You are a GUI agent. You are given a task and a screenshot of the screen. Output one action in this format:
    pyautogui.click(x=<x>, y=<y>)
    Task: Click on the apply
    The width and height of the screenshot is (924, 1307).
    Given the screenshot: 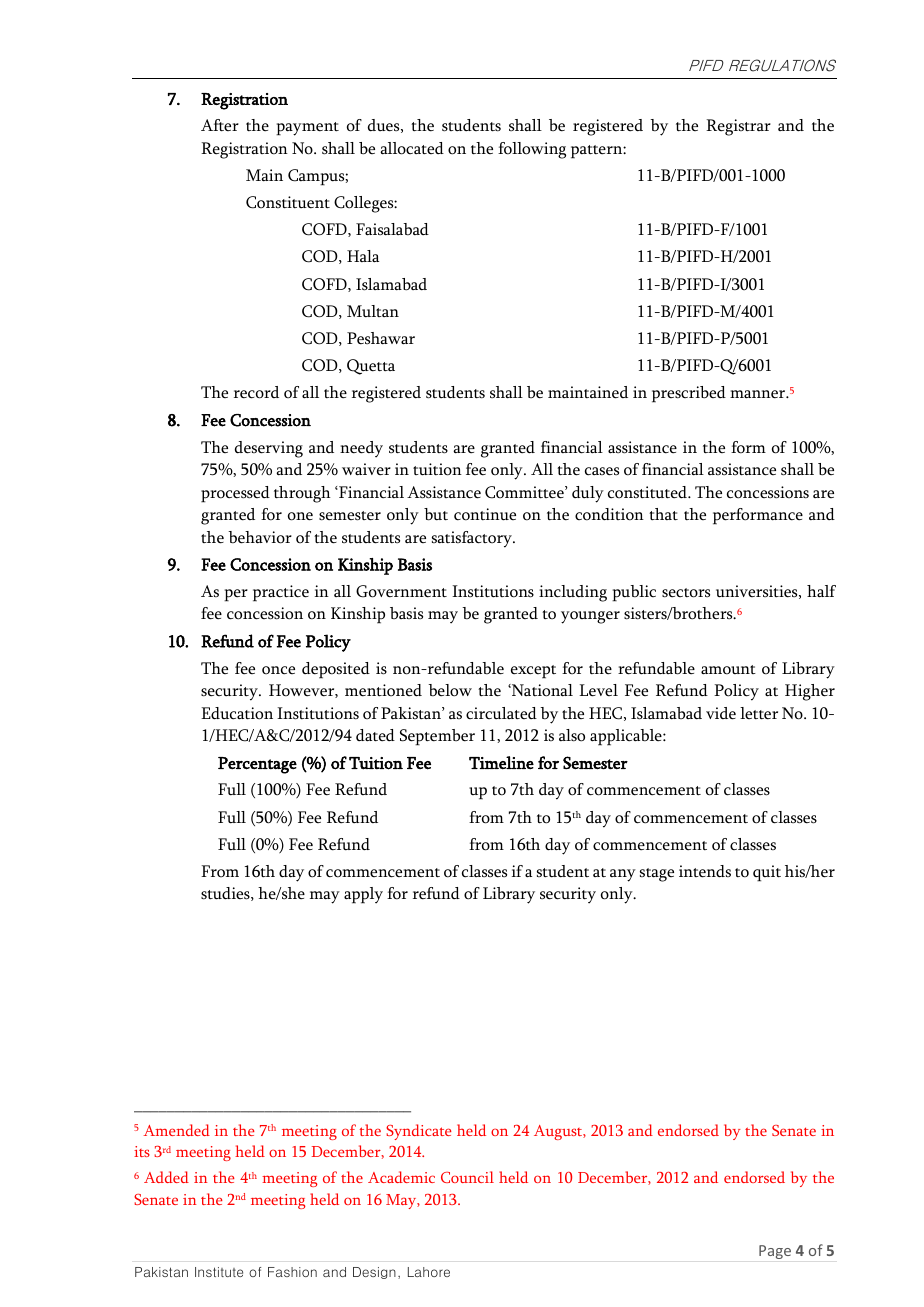 What is the action you would take?
    pyautogui.click(x=363, y=895)
